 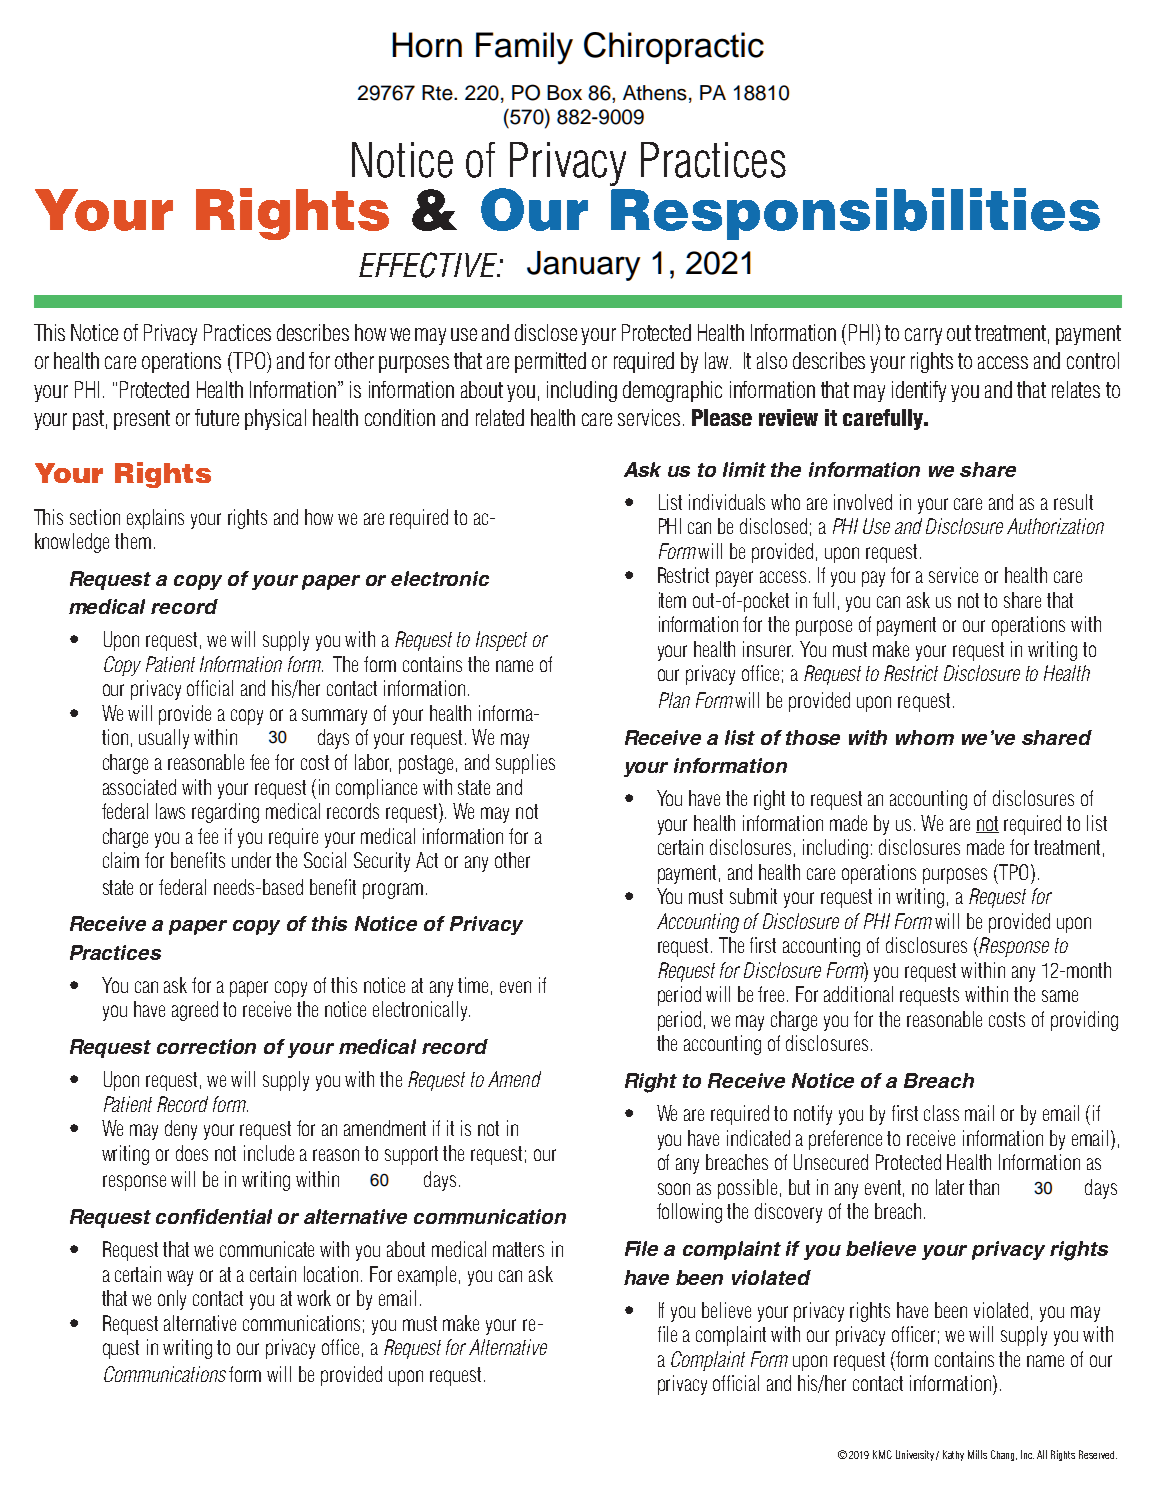 I want to click on class, so click(x=941, y=1113).
